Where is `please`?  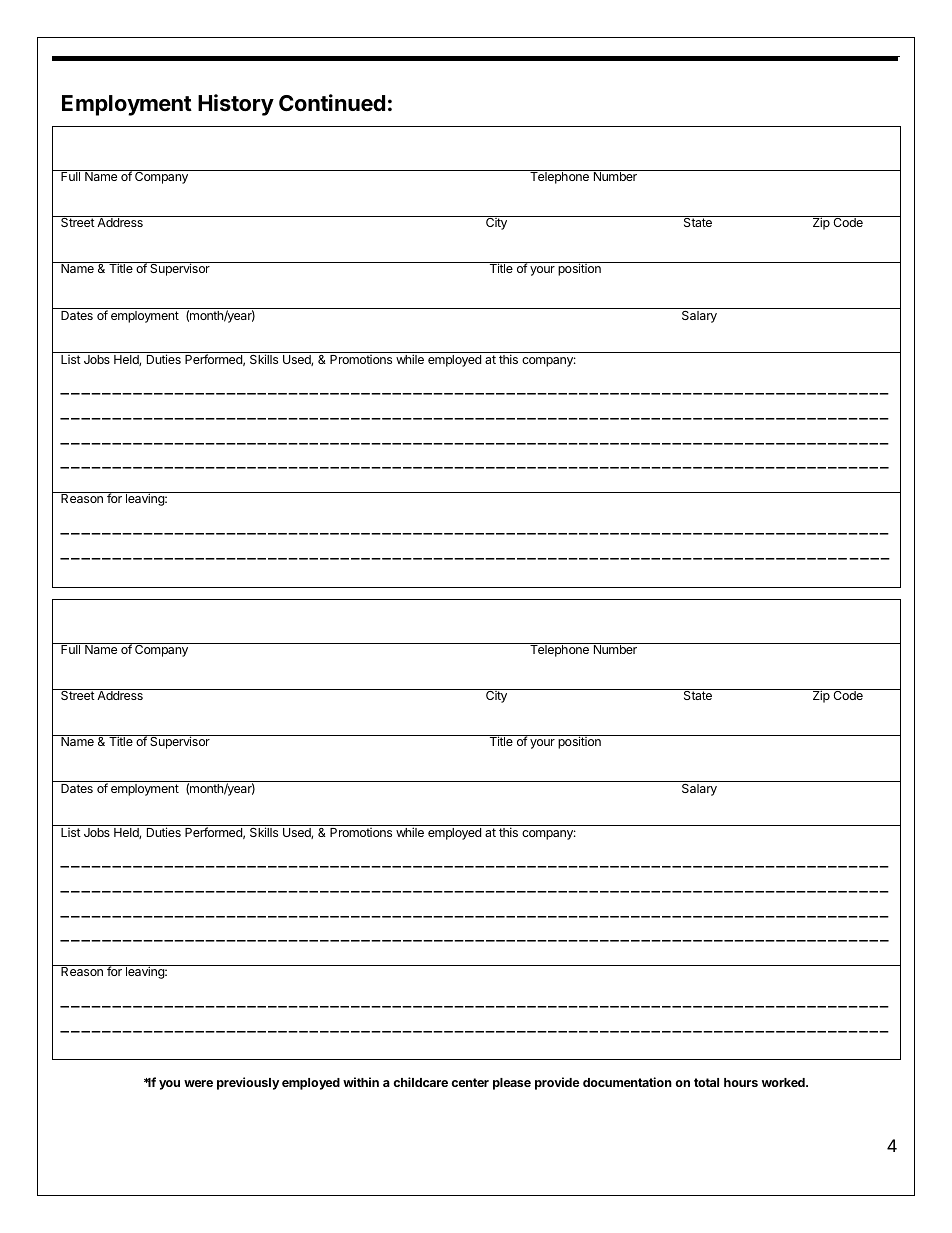 please is located at coordinates (512, 1084).
